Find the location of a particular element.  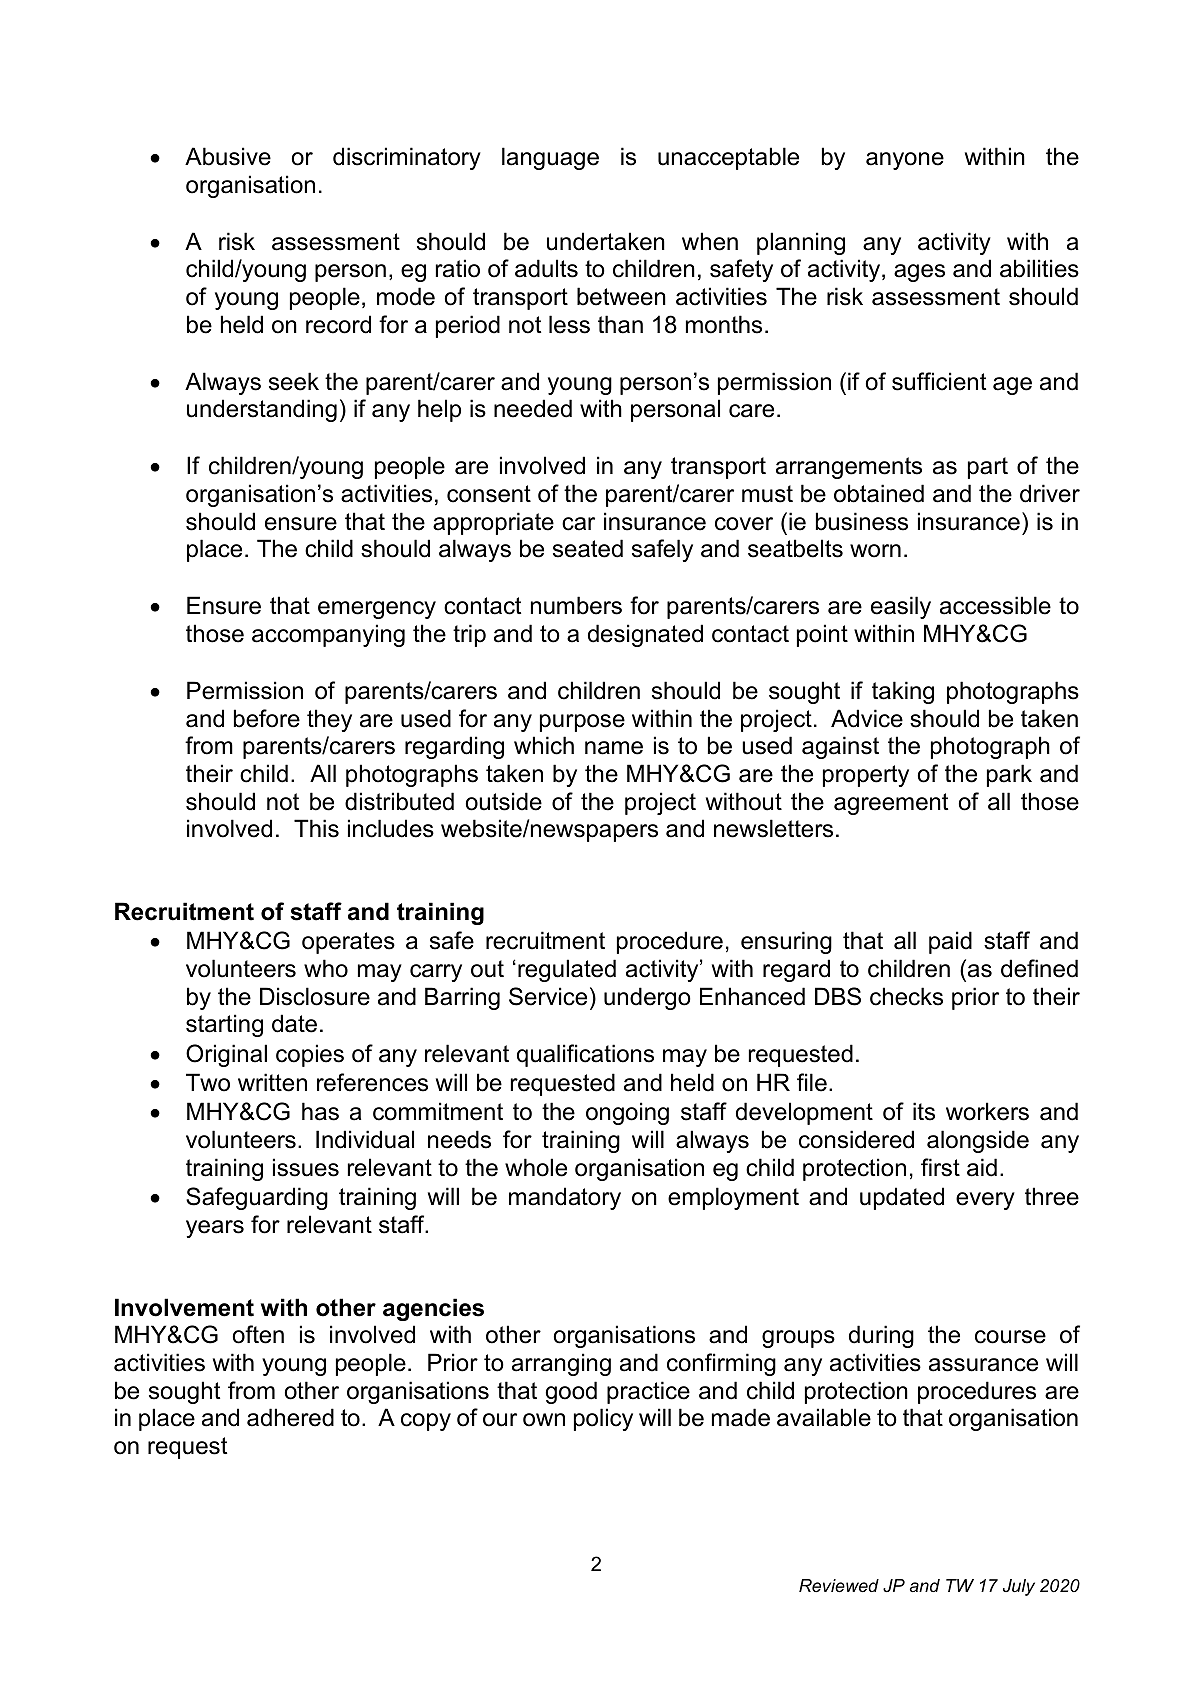

worn is located at coordinates (875, 551).
